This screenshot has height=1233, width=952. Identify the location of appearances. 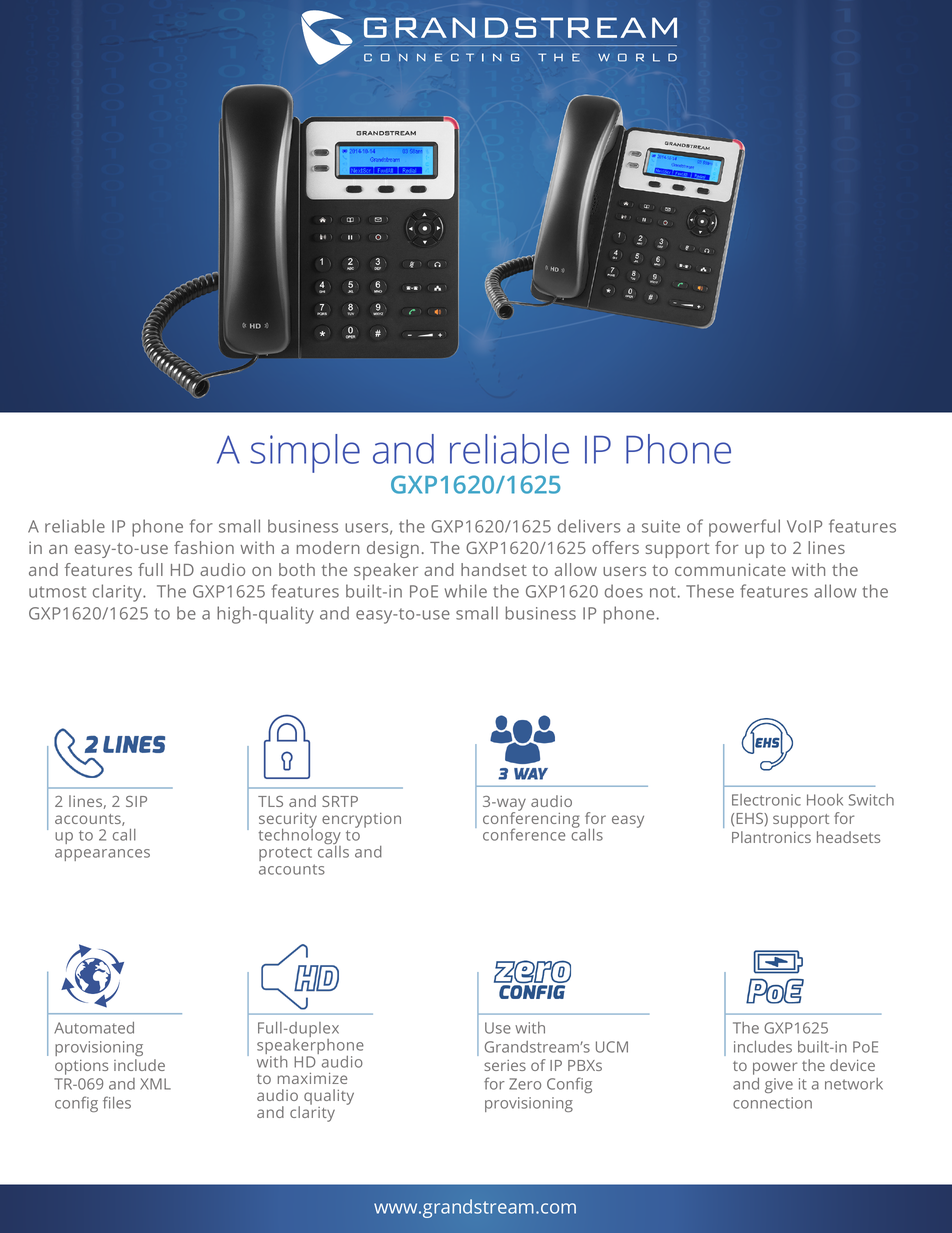
(102, 855).
